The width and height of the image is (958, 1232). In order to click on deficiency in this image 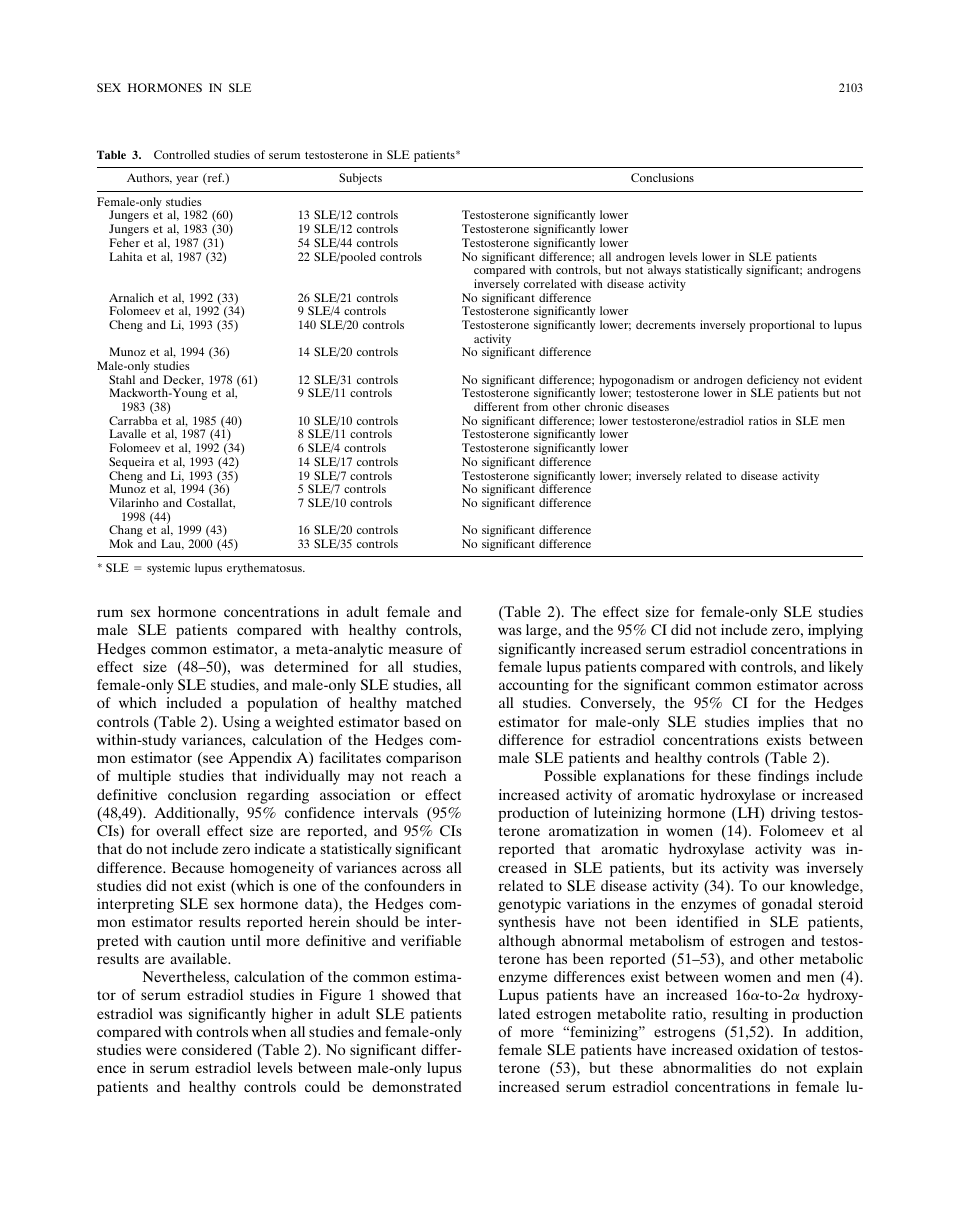, I will do `click(773, 382)`.
